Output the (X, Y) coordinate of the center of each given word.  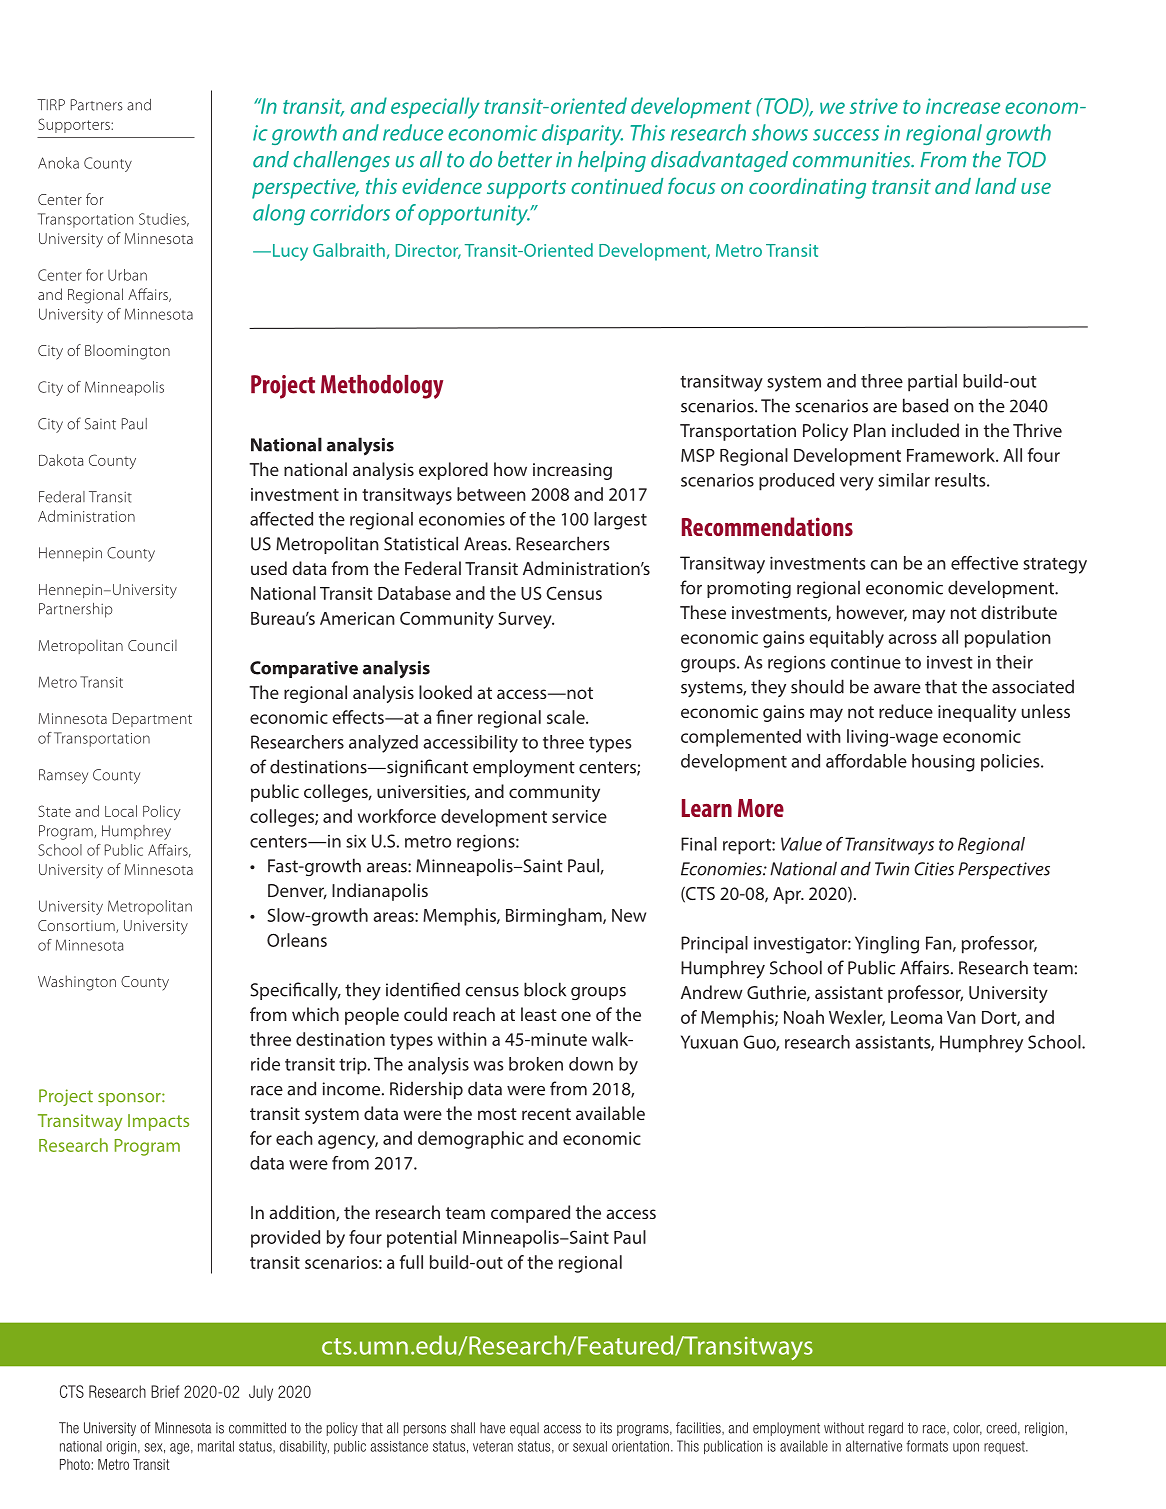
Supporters (75, 125)
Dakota (61, 460)
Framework (952, 455)
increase (963, 106)
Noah (804, 1017)
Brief (165, 1391)
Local (121, 811)
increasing (572, 471)
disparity (582, 134)
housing (943, 763)
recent (546, 1114)
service (579, 816)
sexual (590, 1446)
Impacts (158, 1122)
